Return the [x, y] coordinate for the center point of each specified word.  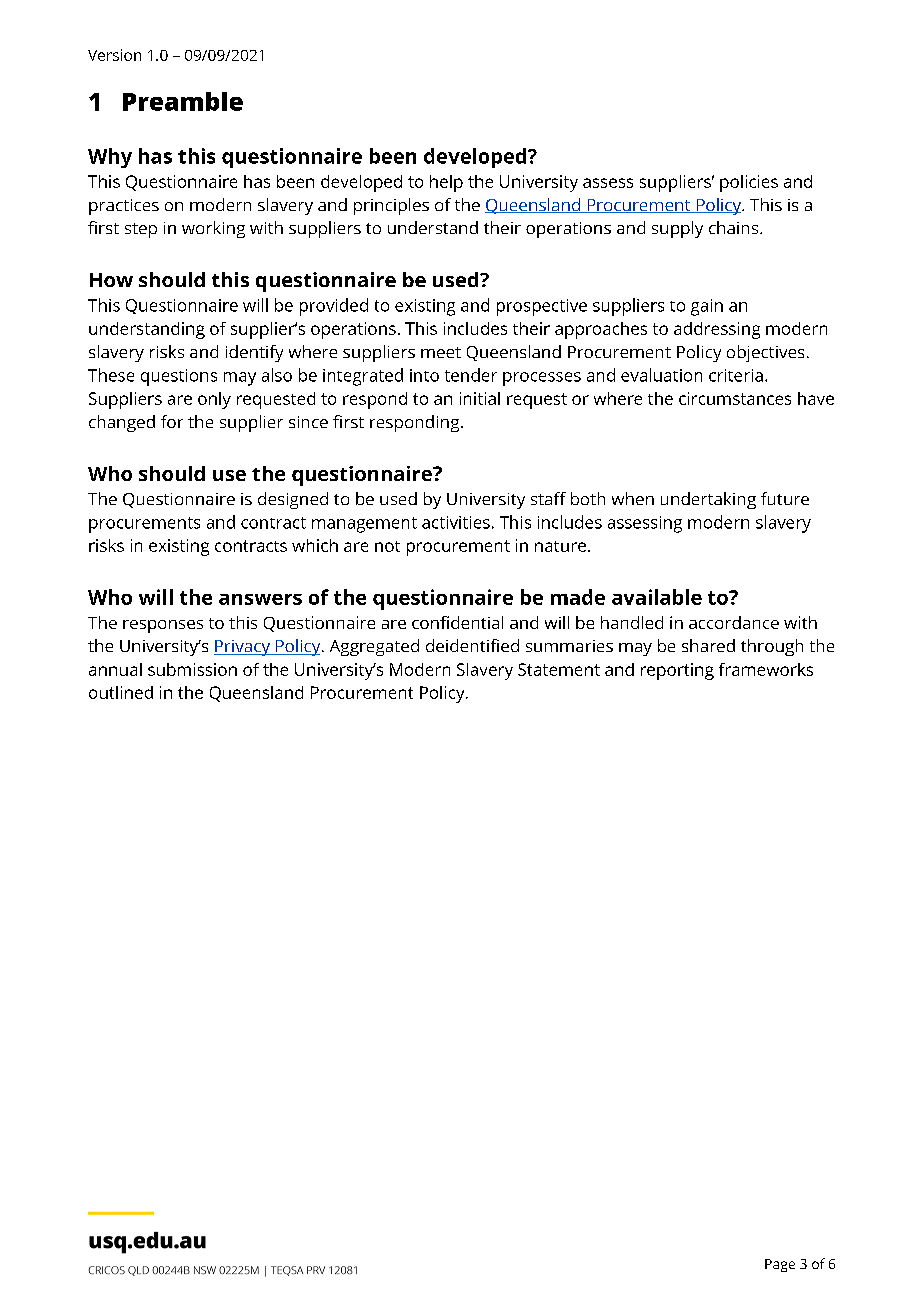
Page [780, 1265]
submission [192, 669]
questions [179, 377]
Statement [559, 669]
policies [749, 183]
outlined [121, 692]
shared [708, 645]
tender [471, 375]
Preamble [183, 101]
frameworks [766, 669]
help [446, 183]
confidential [457, 622]
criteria [736, 375]
